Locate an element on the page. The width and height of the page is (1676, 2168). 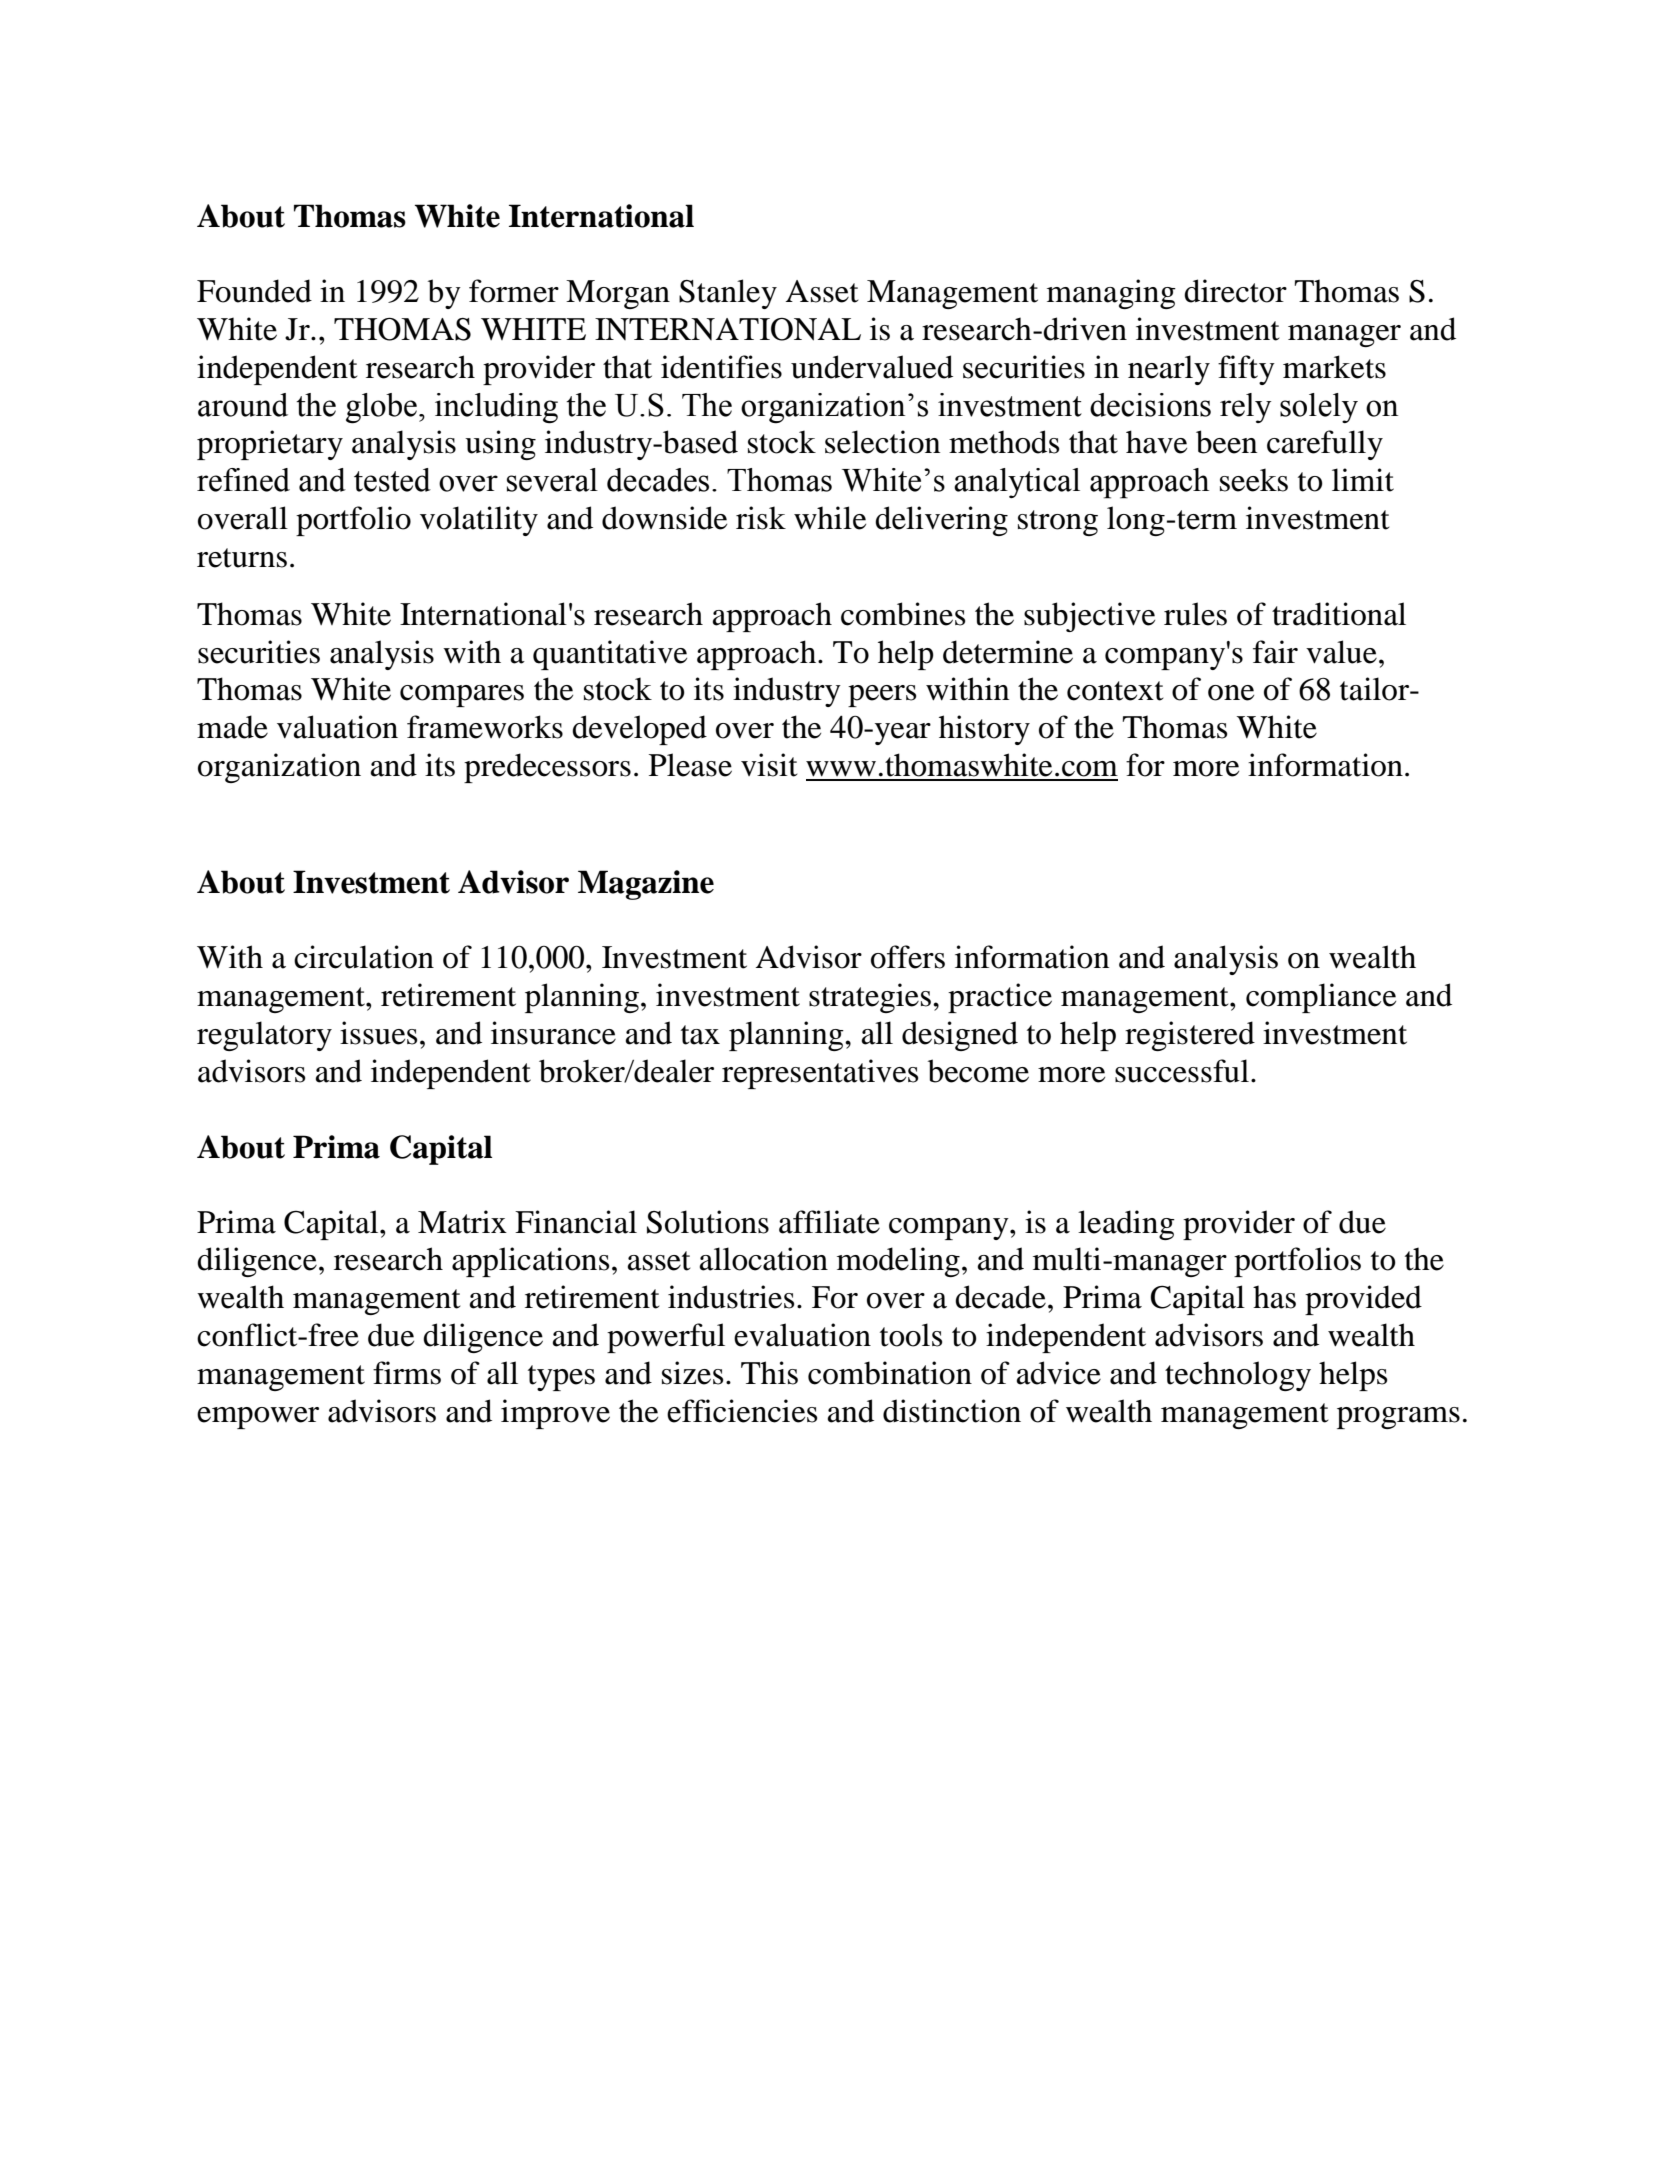
director is located at coordinates (1235, 291).
